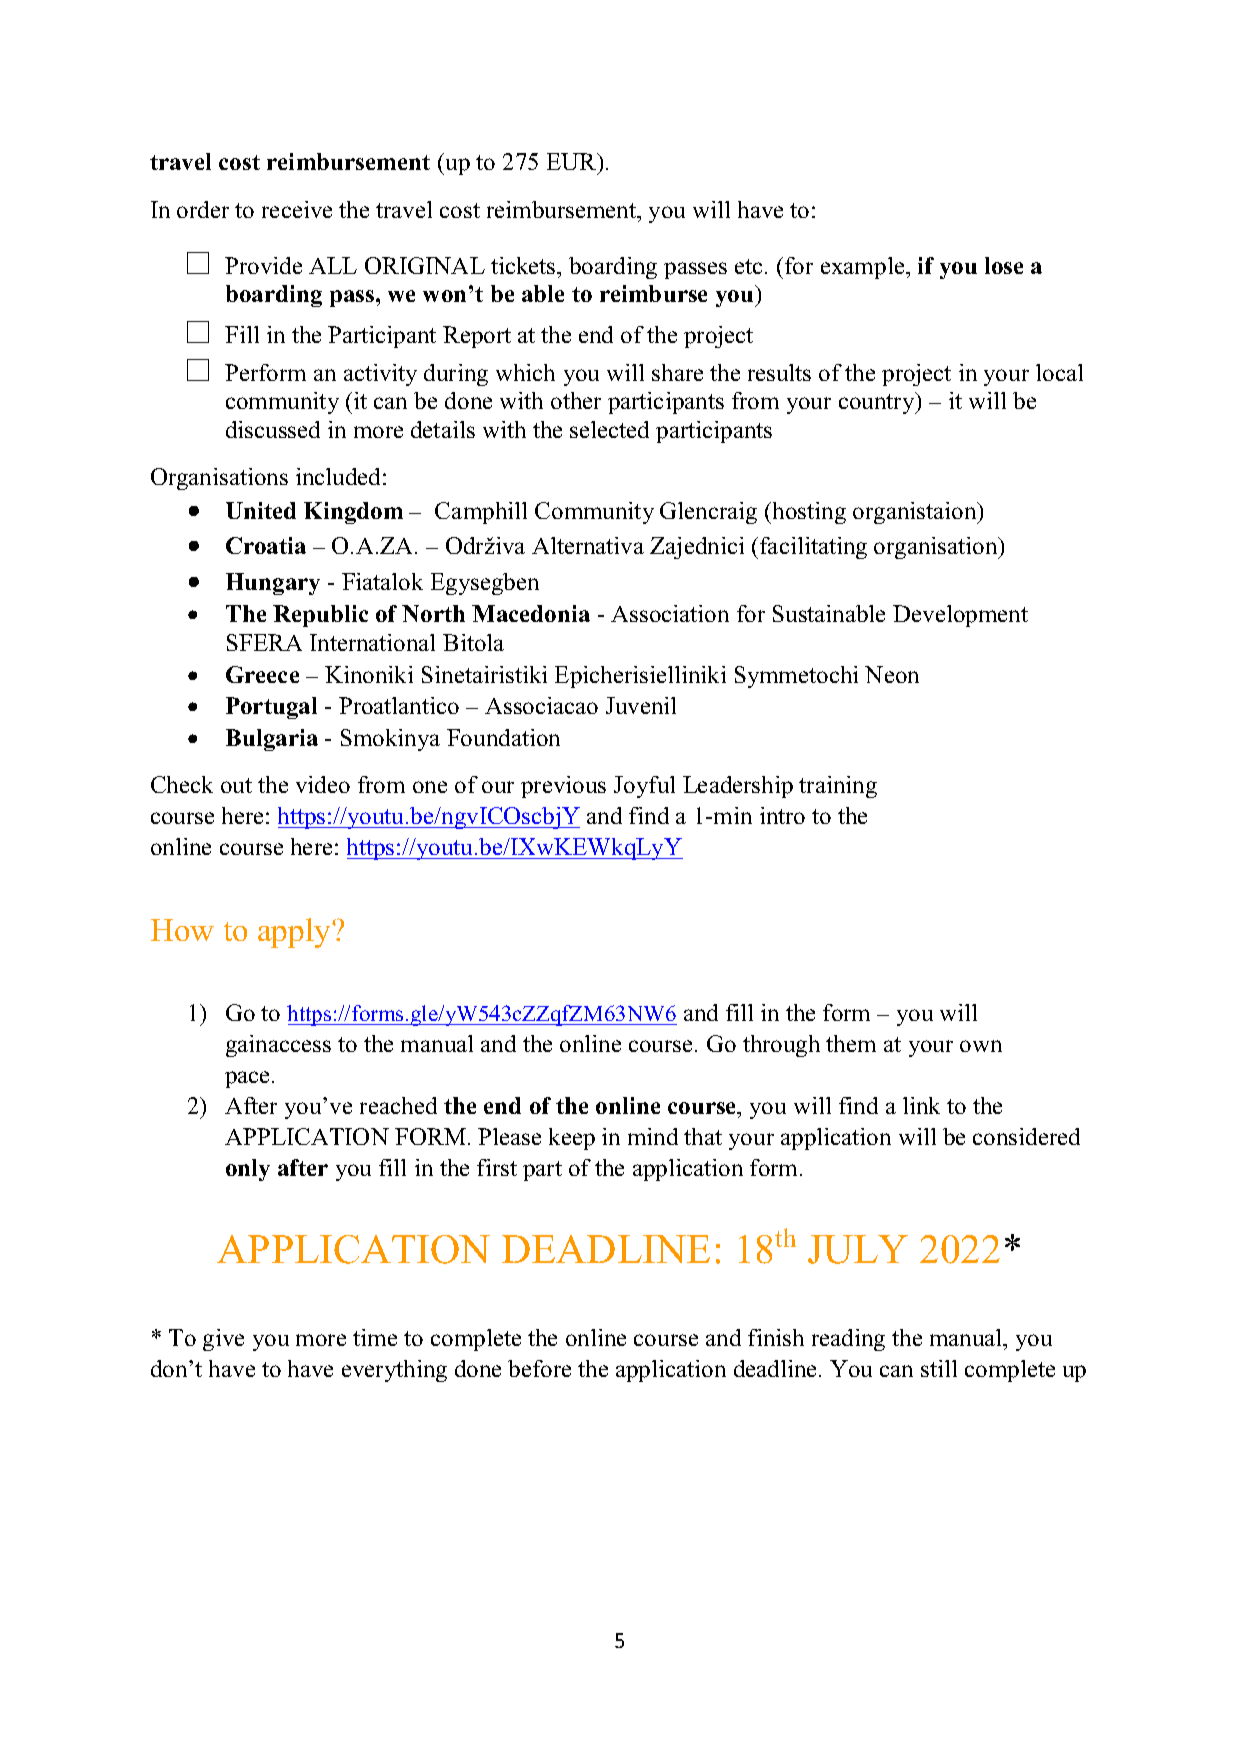 The image size is (1241, 1756). Describe the element at coordinates (644, 787) in the page. I see `Joyful` at that location.
